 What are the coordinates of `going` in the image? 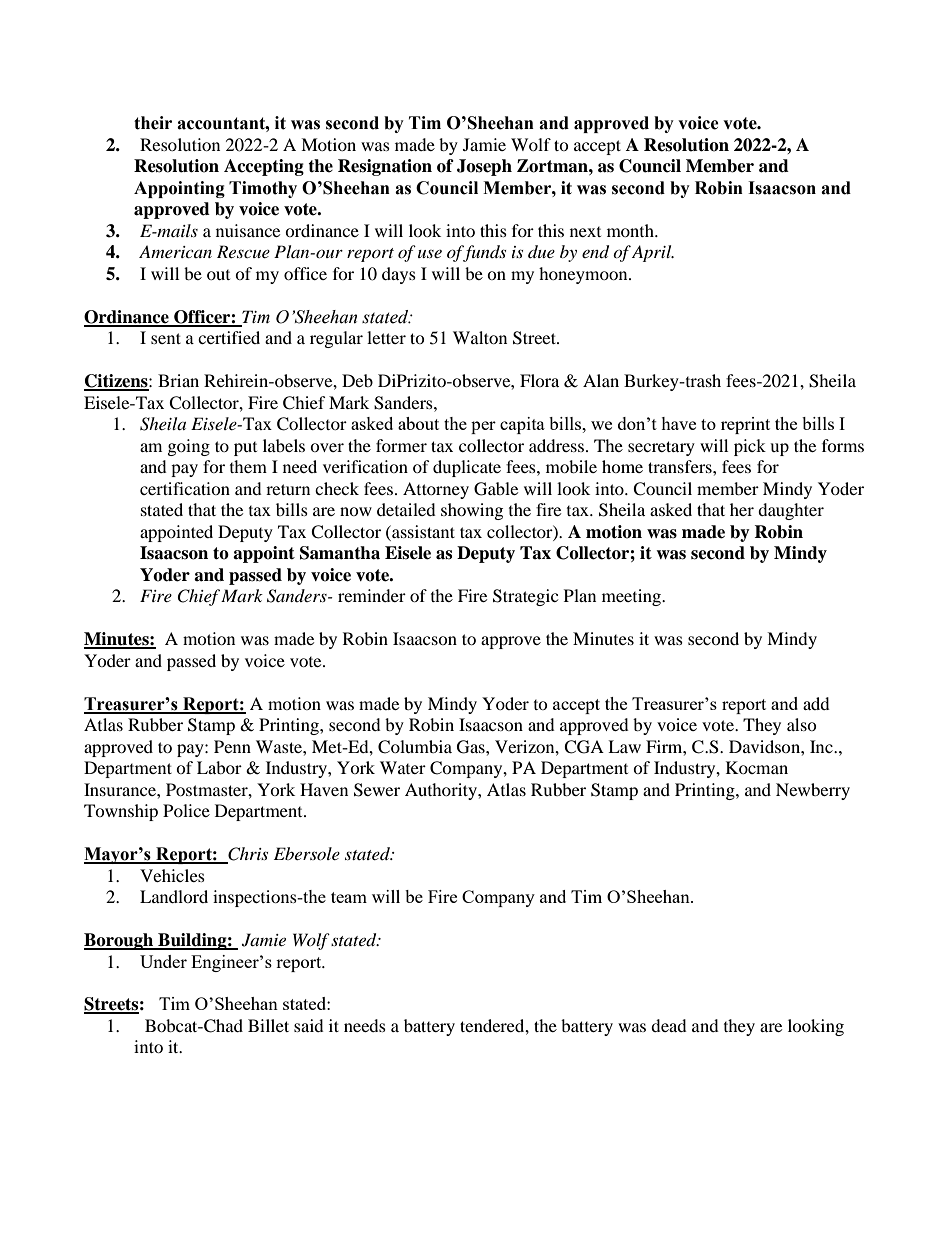 It's located at (189, 447).
